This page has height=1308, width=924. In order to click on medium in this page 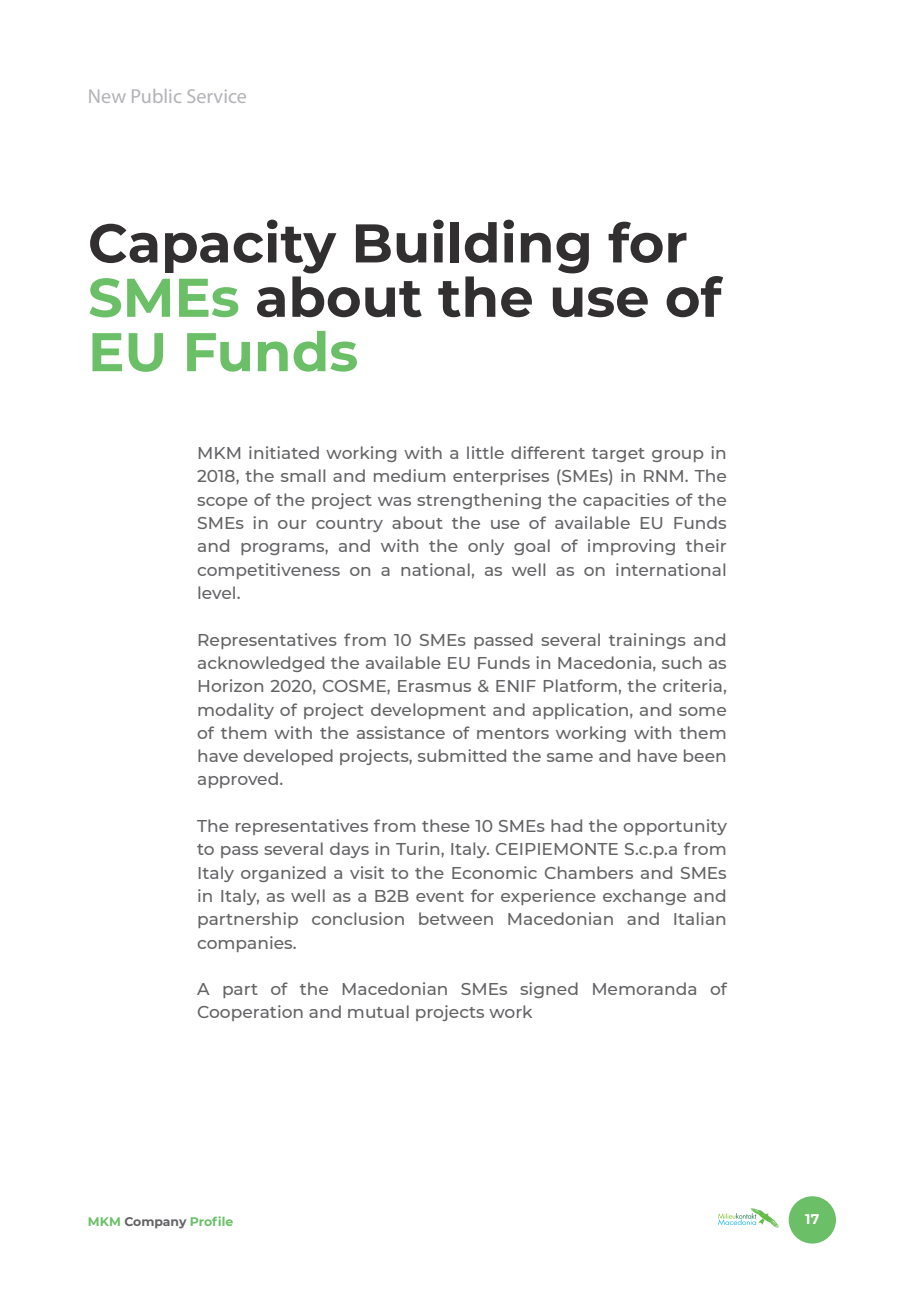, I will do `click(410, 475)`.
